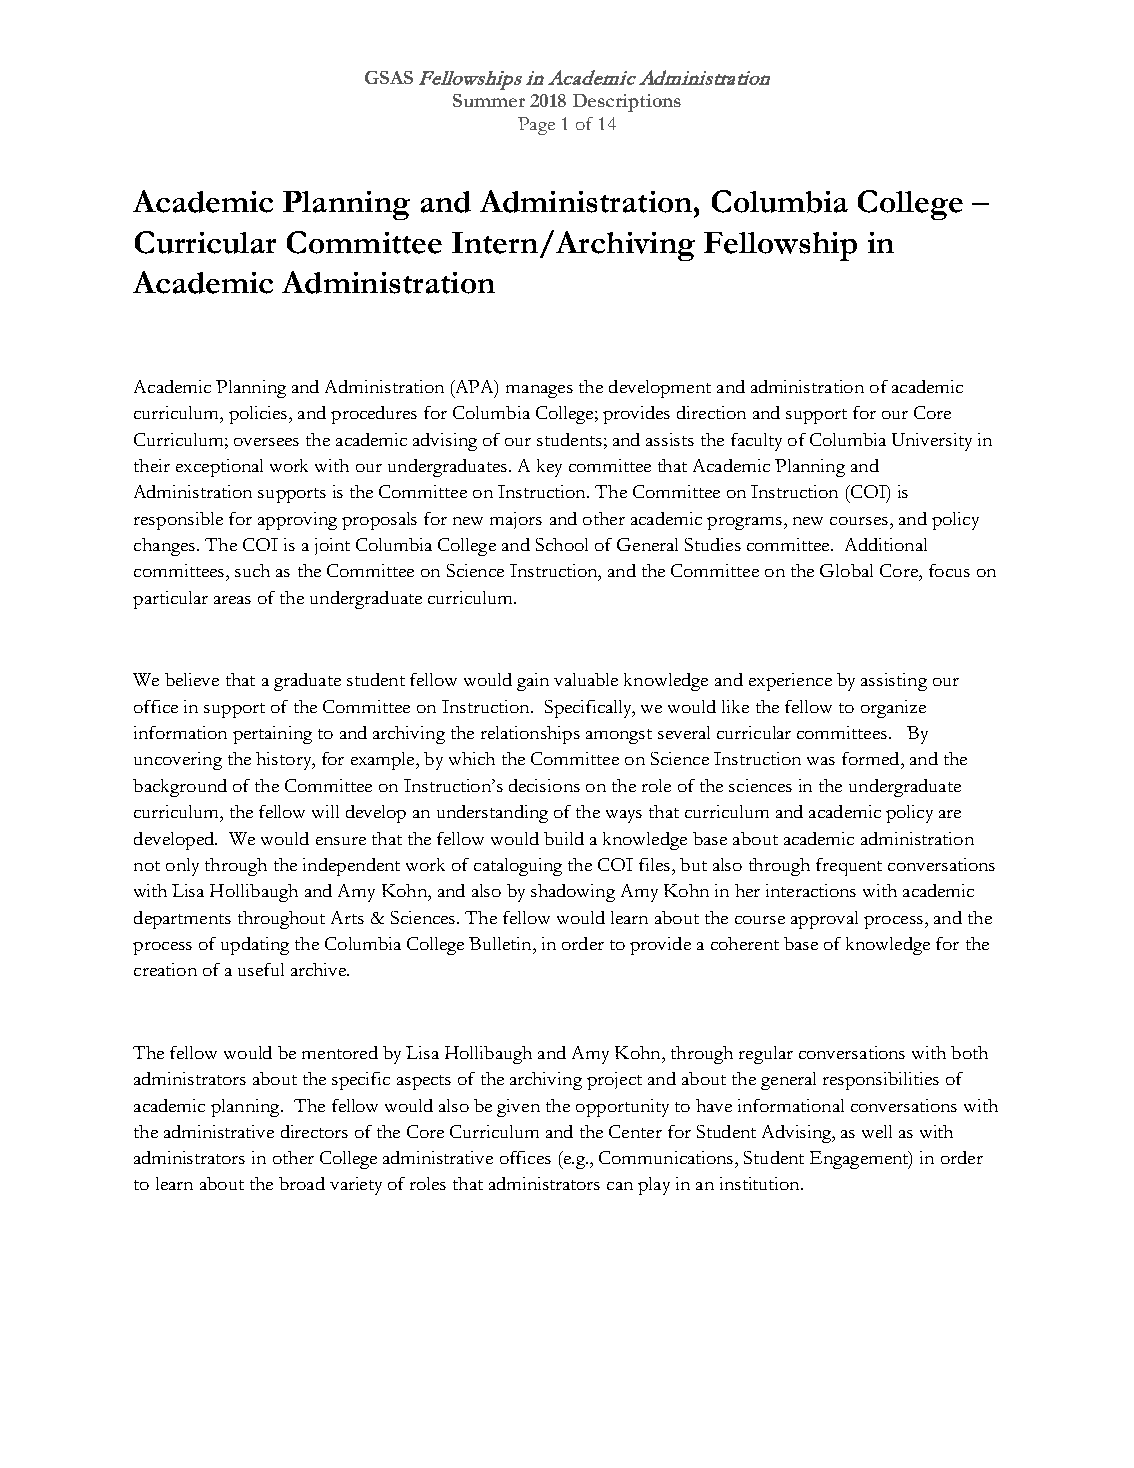 This page has height=1468, width=1134. Describe the element at coordinates (302, 1183) in the page. I see `broad` at that location.
